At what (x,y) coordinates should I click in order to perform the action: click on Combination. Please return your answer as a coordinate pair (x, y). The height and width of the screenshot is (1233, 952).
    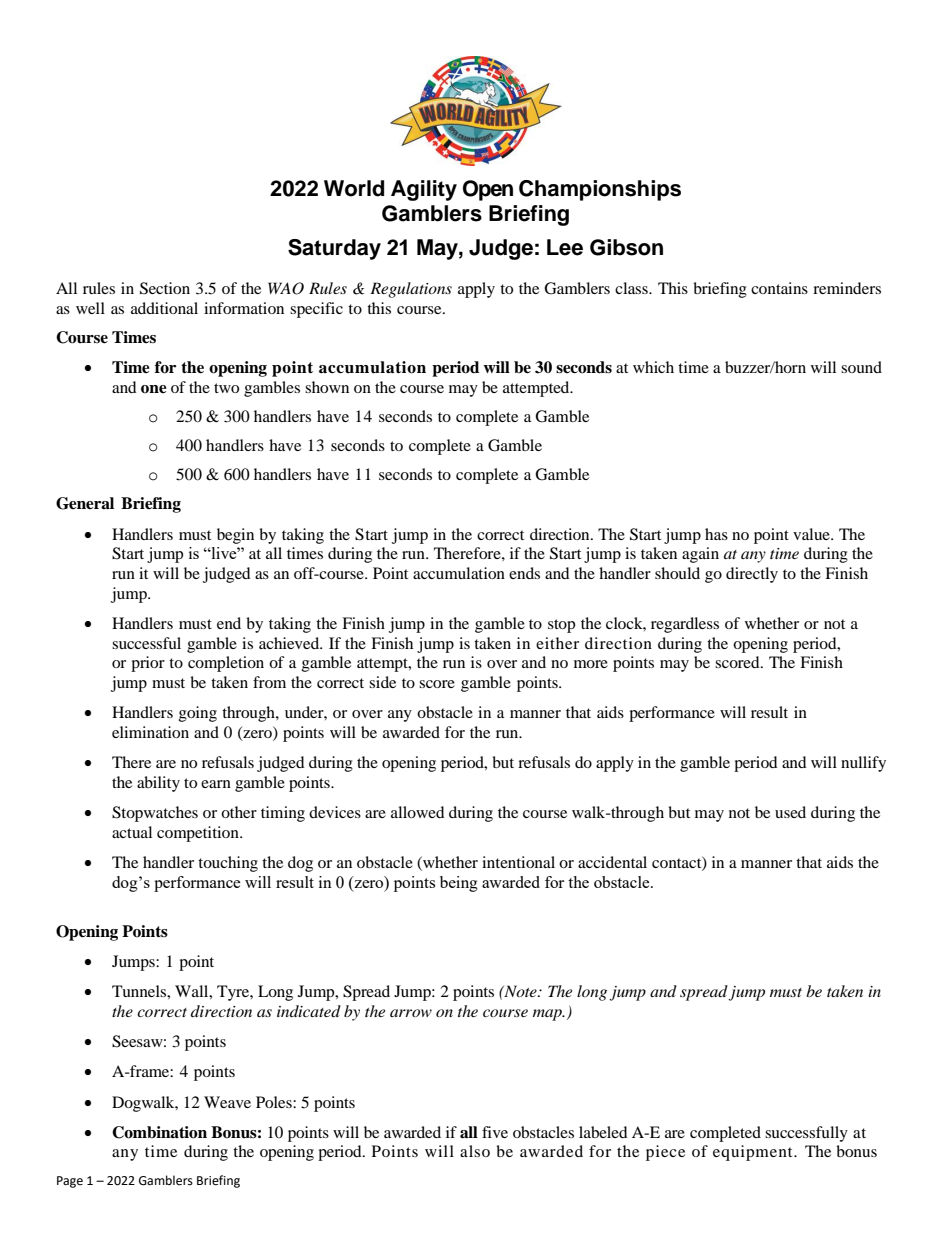
    Looking at the image, I should click on (159, 1132).
